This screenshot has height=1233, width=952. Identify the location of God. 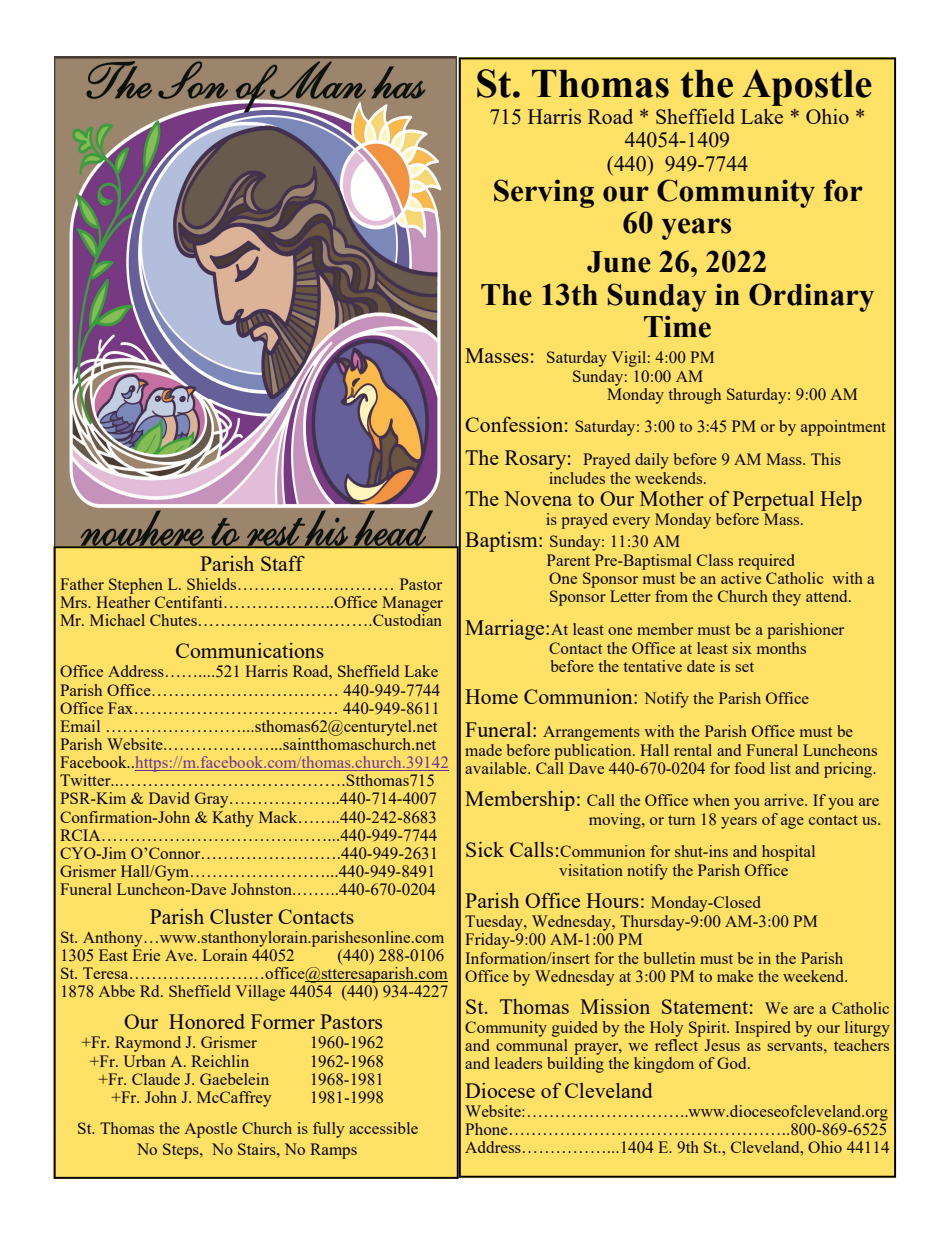
(733, 1063).
